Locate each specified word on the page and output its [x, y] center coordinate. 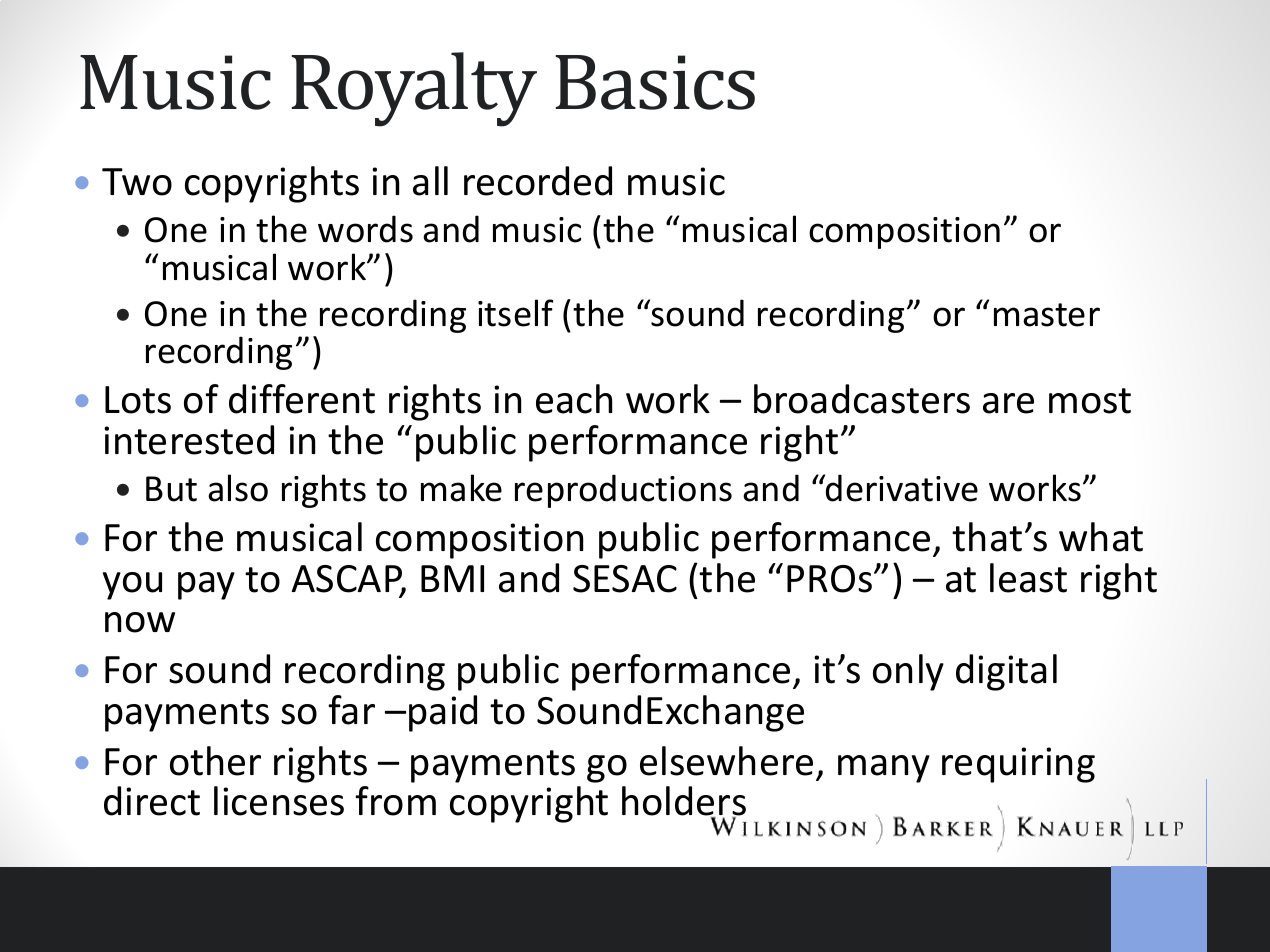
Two [137, 182]
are [1008, 403]
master [1047, 315]
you [132, 586]
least [1028, 578]
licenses [279, 801]
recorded [538, 181]
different [302, 399]
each [574, 399]
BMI [452, 578]
